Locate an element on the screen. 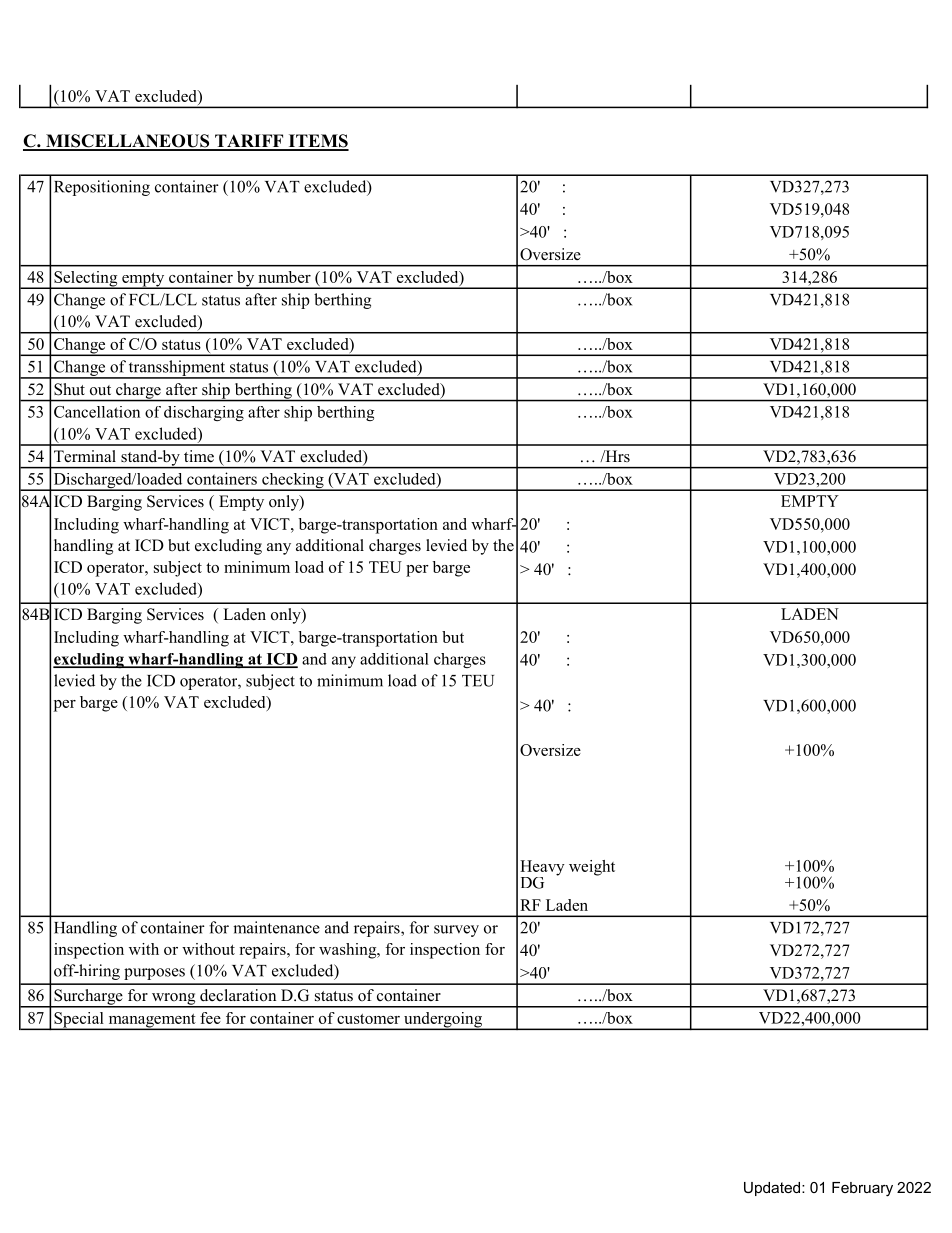  weight is located at coordinates (592, 868).
